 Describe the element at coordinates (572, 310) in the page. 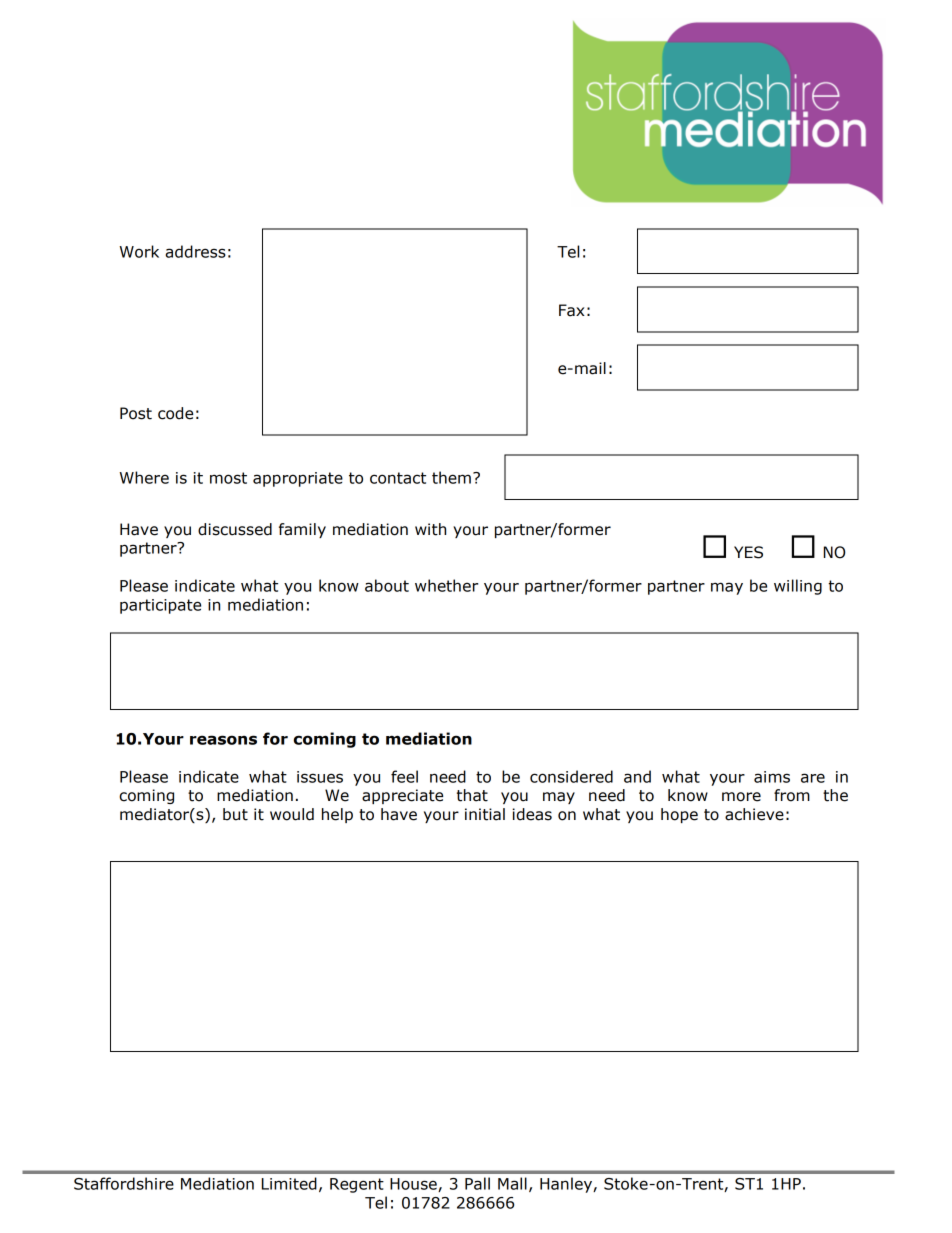

I see `Fax` at that location.
